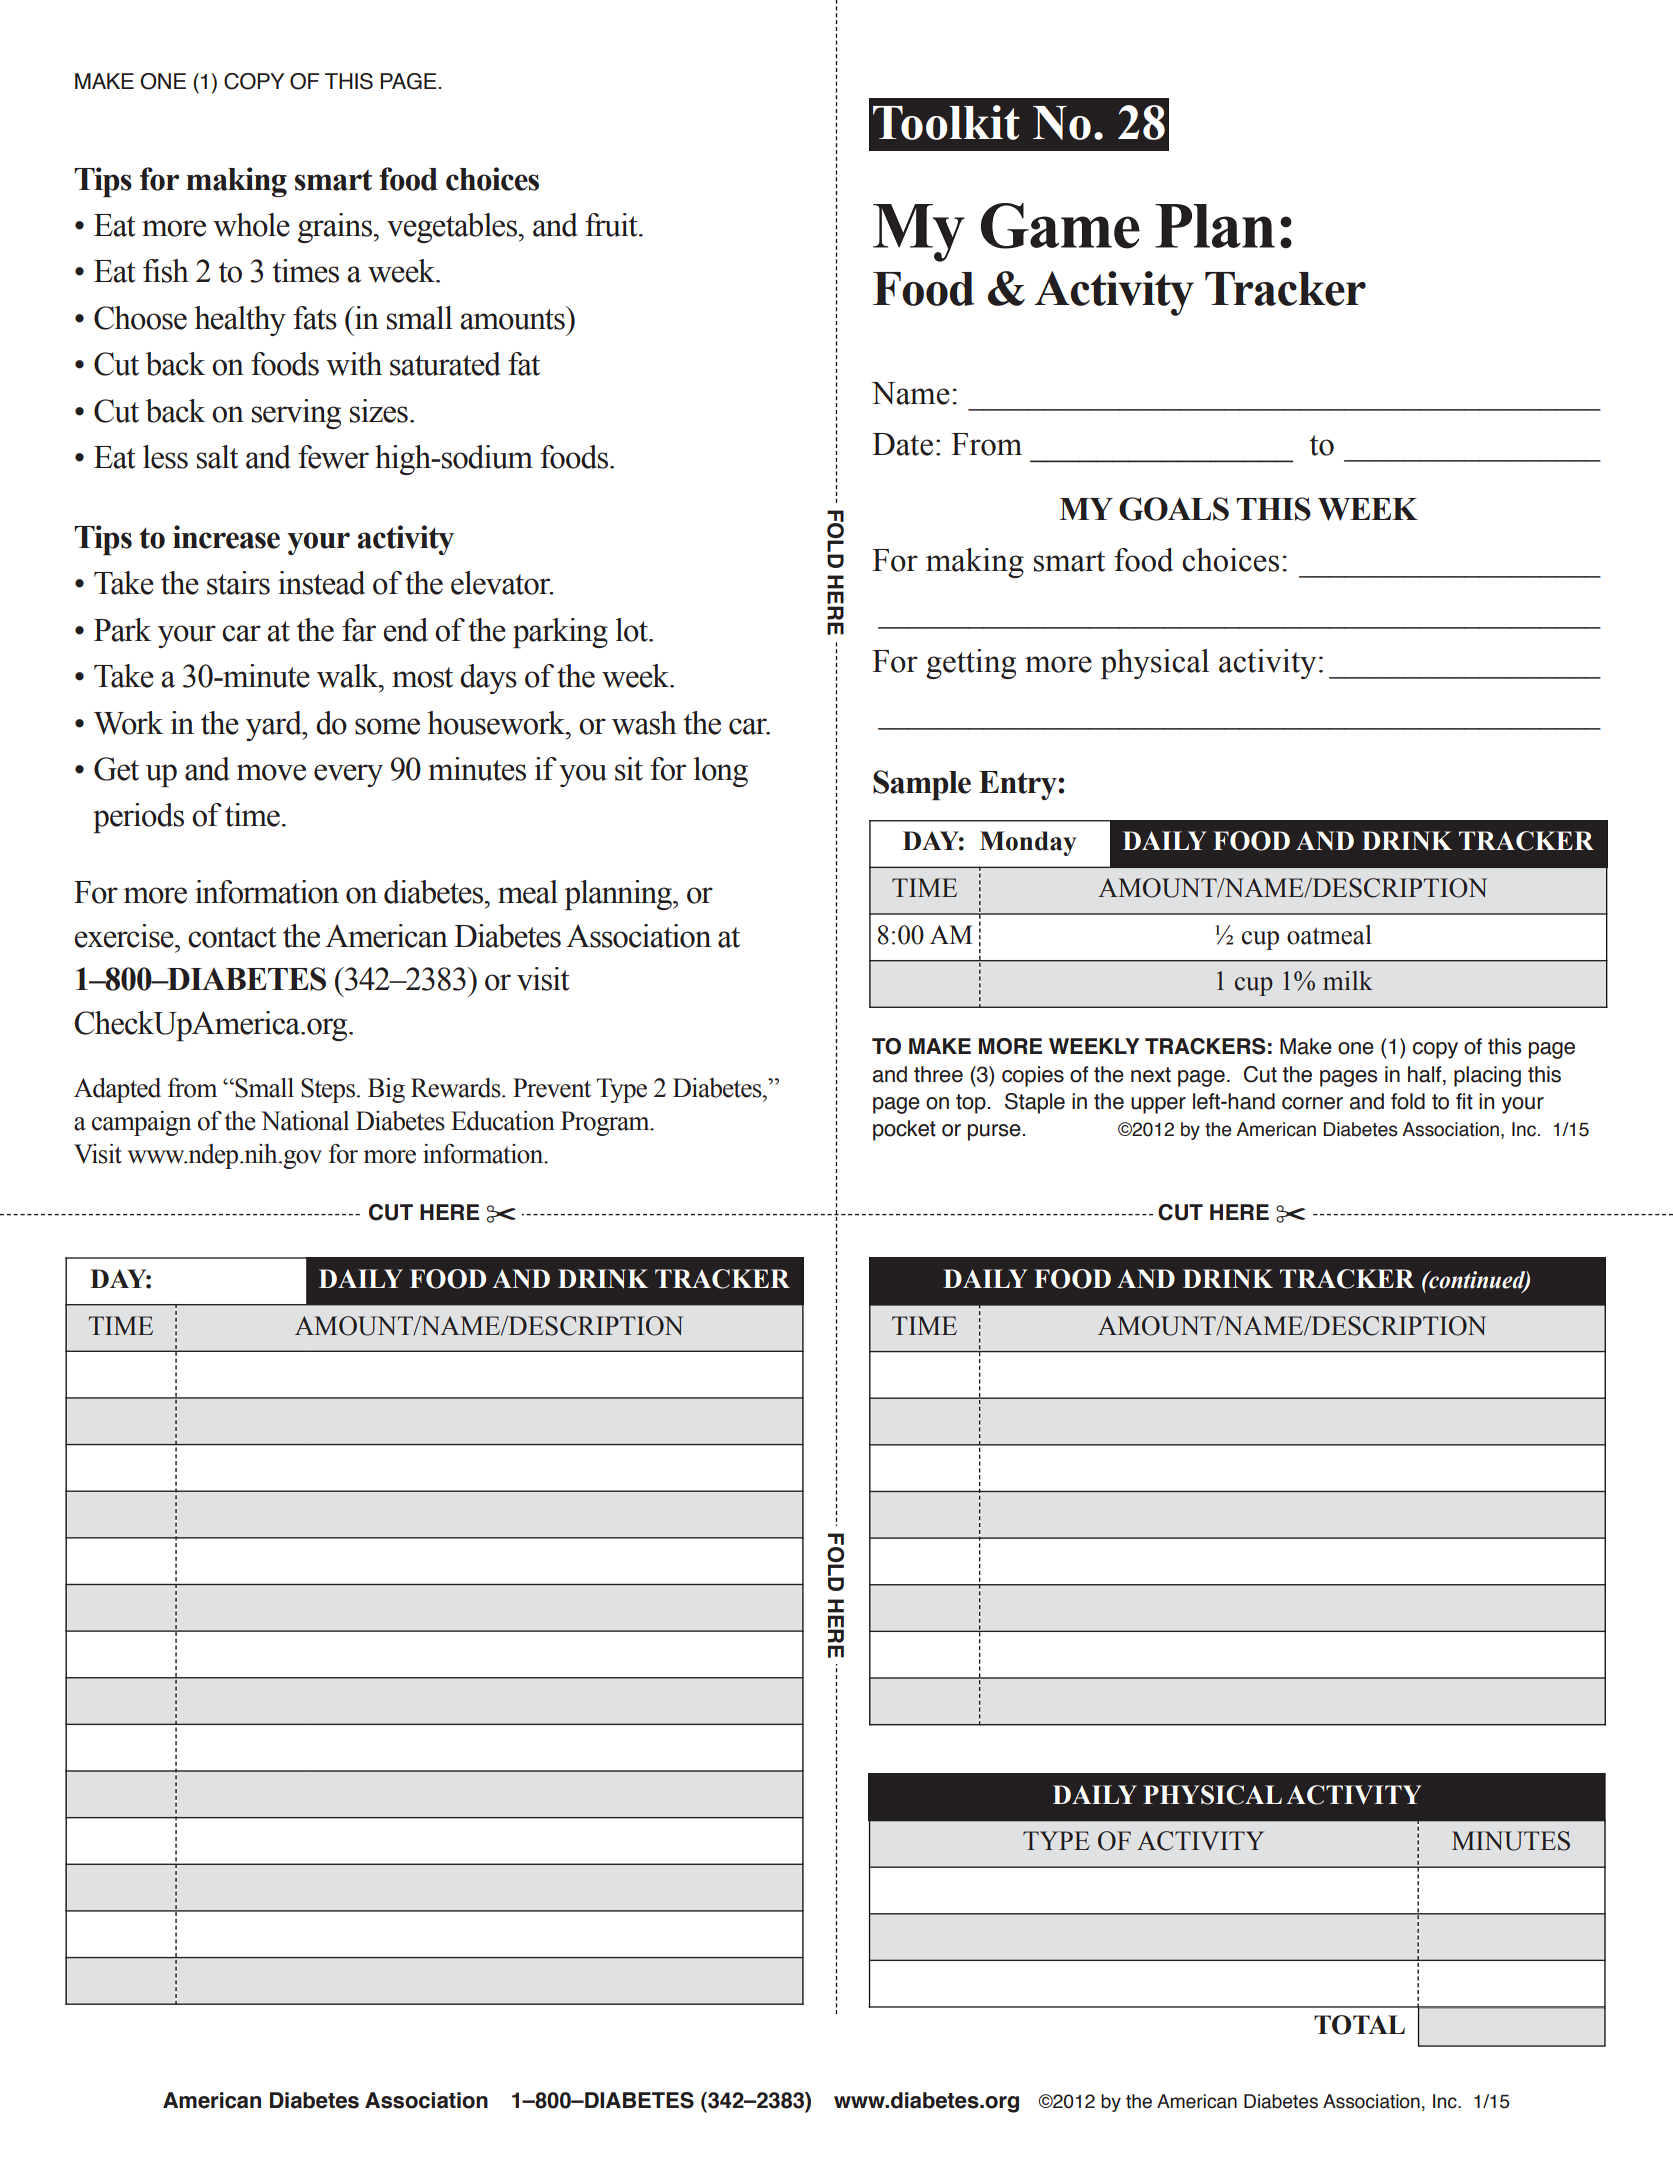  What do you see at coordinates (359, 630) in the page?
I see `far` at bounding box center [359, 630].
